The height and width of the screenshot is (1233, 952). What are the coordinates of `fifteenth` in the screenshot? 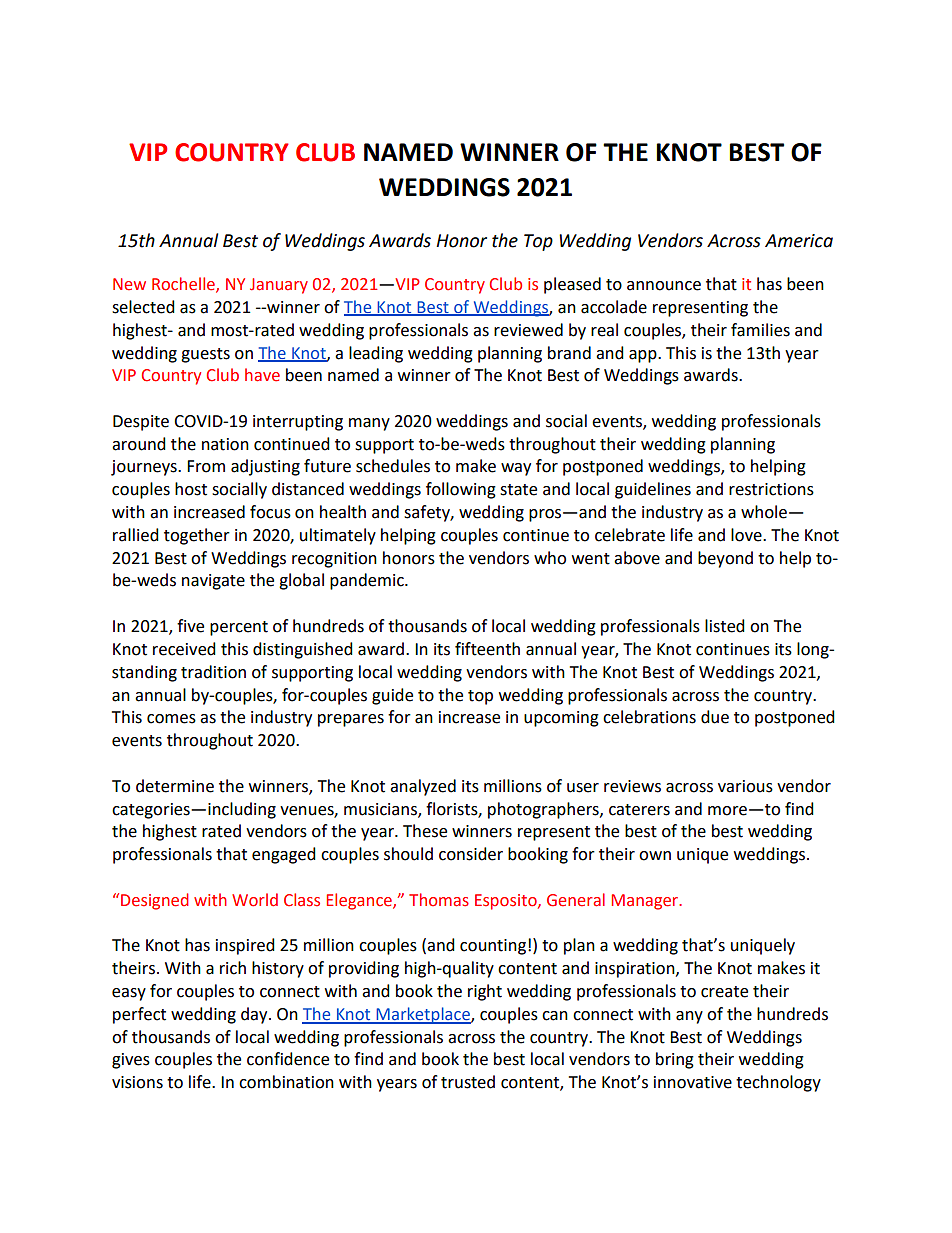 It's located at (487, 649).
